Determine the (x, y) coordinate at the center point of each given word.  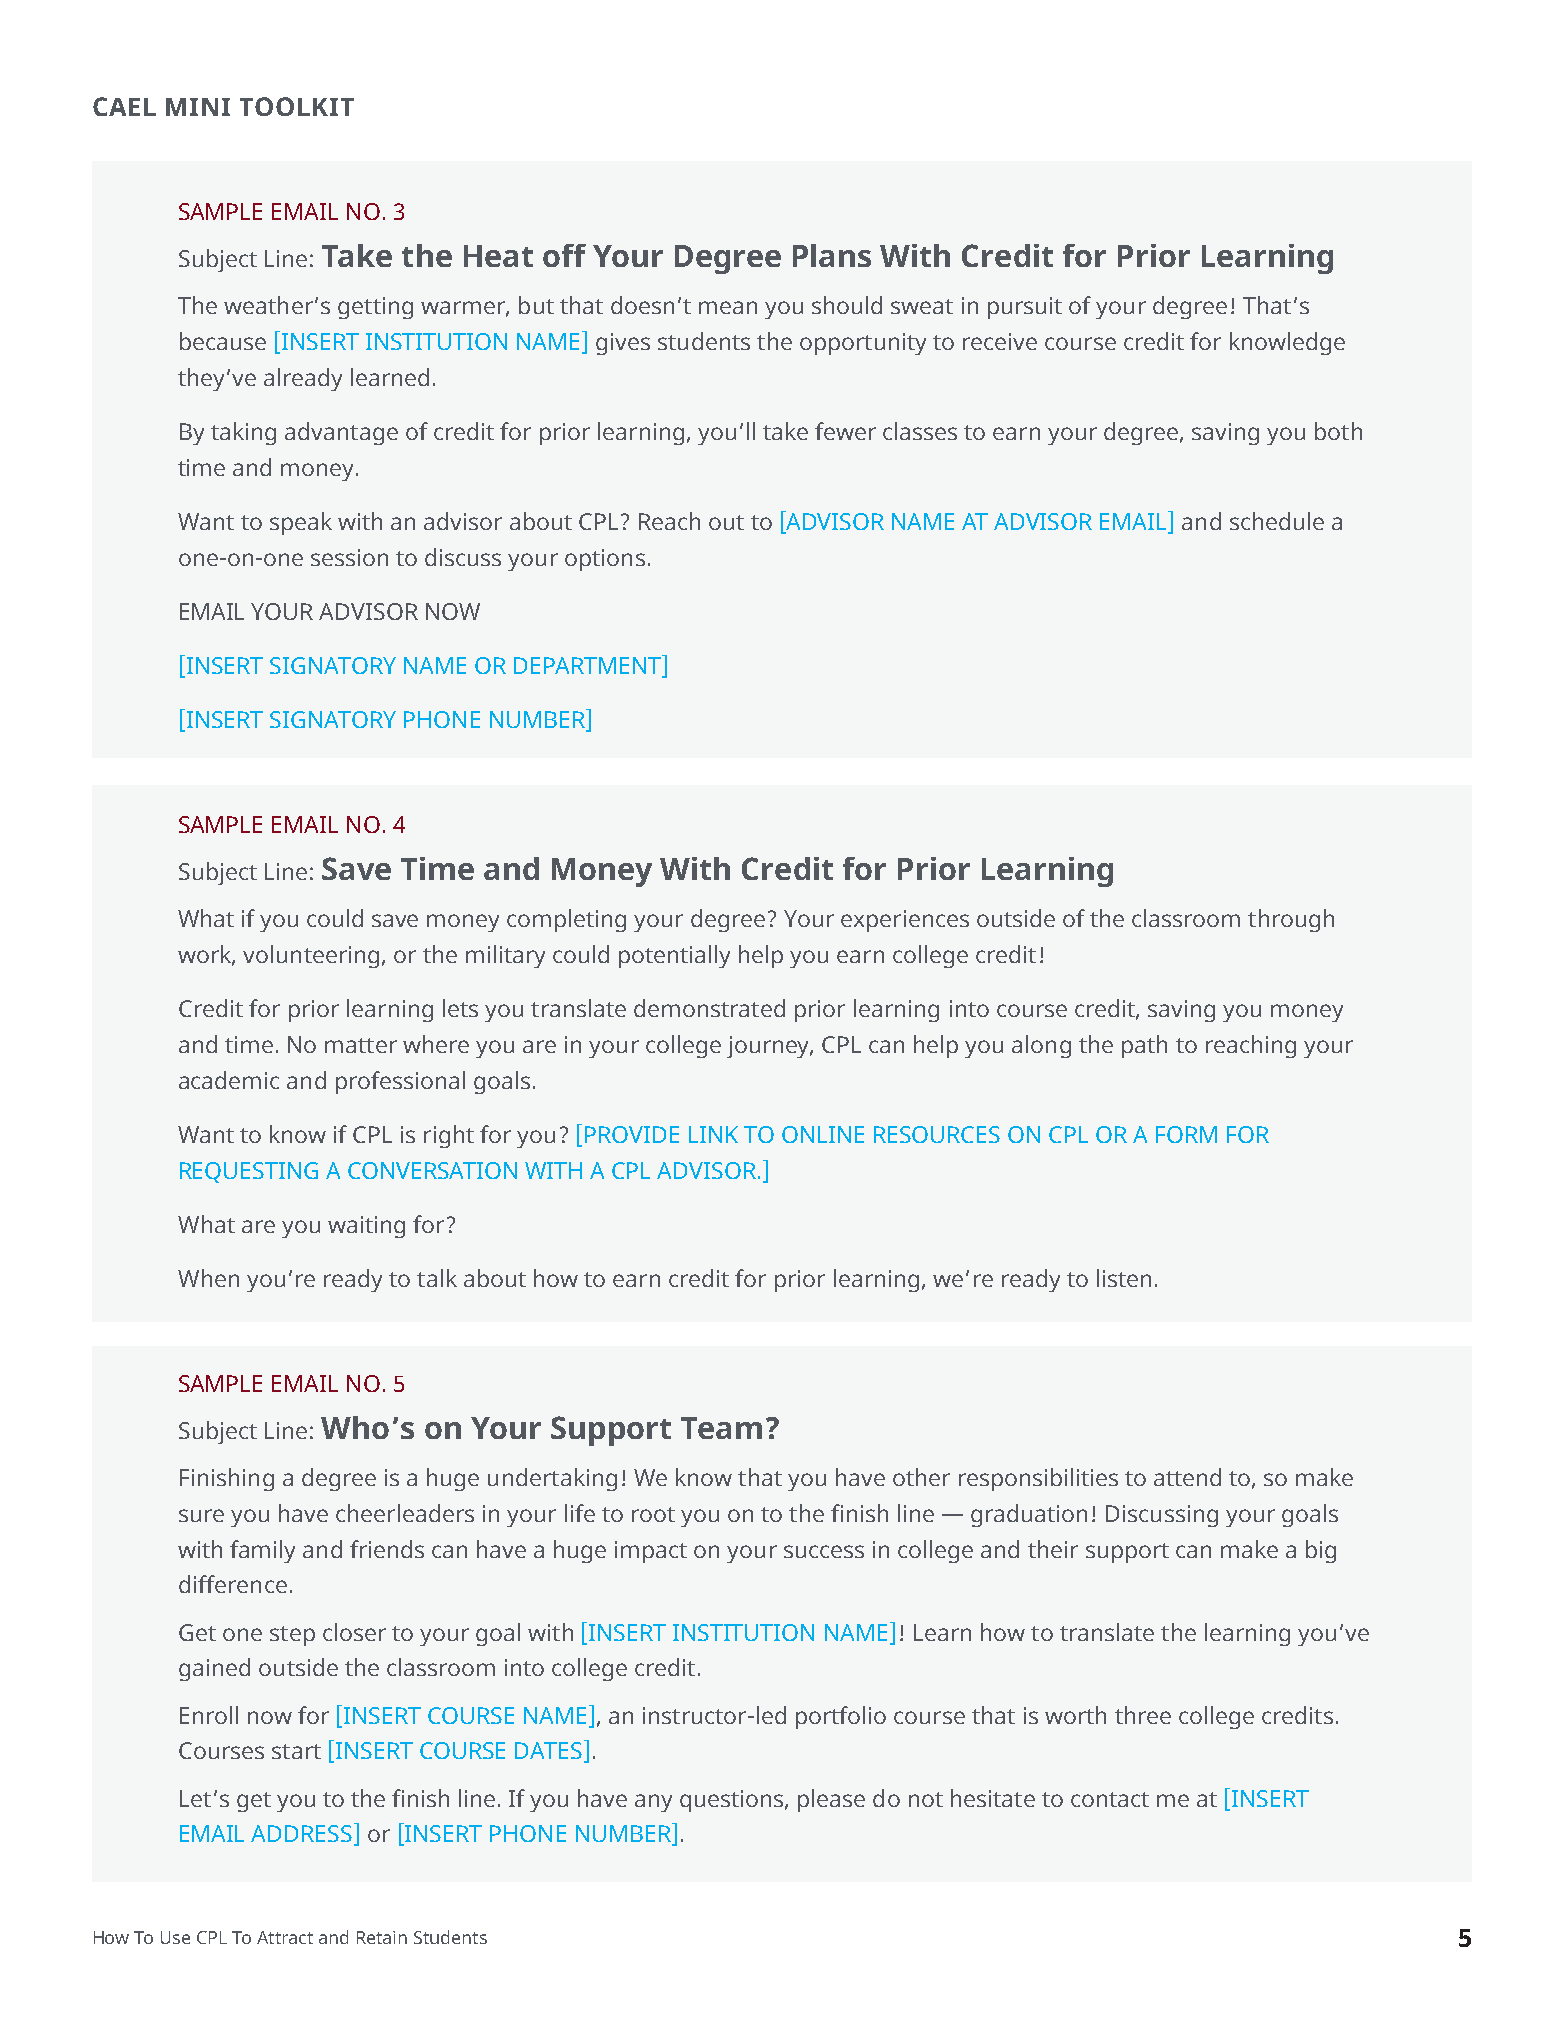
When (208, 1278)
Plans (832, 255)
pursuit (1025, 308)
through (1291, 920)
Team (721, 1428)
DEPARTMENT (588, 664)
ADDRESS (301, 1833)
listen (1124, 1278)
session (349, 557)
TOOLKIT (297, 106)
